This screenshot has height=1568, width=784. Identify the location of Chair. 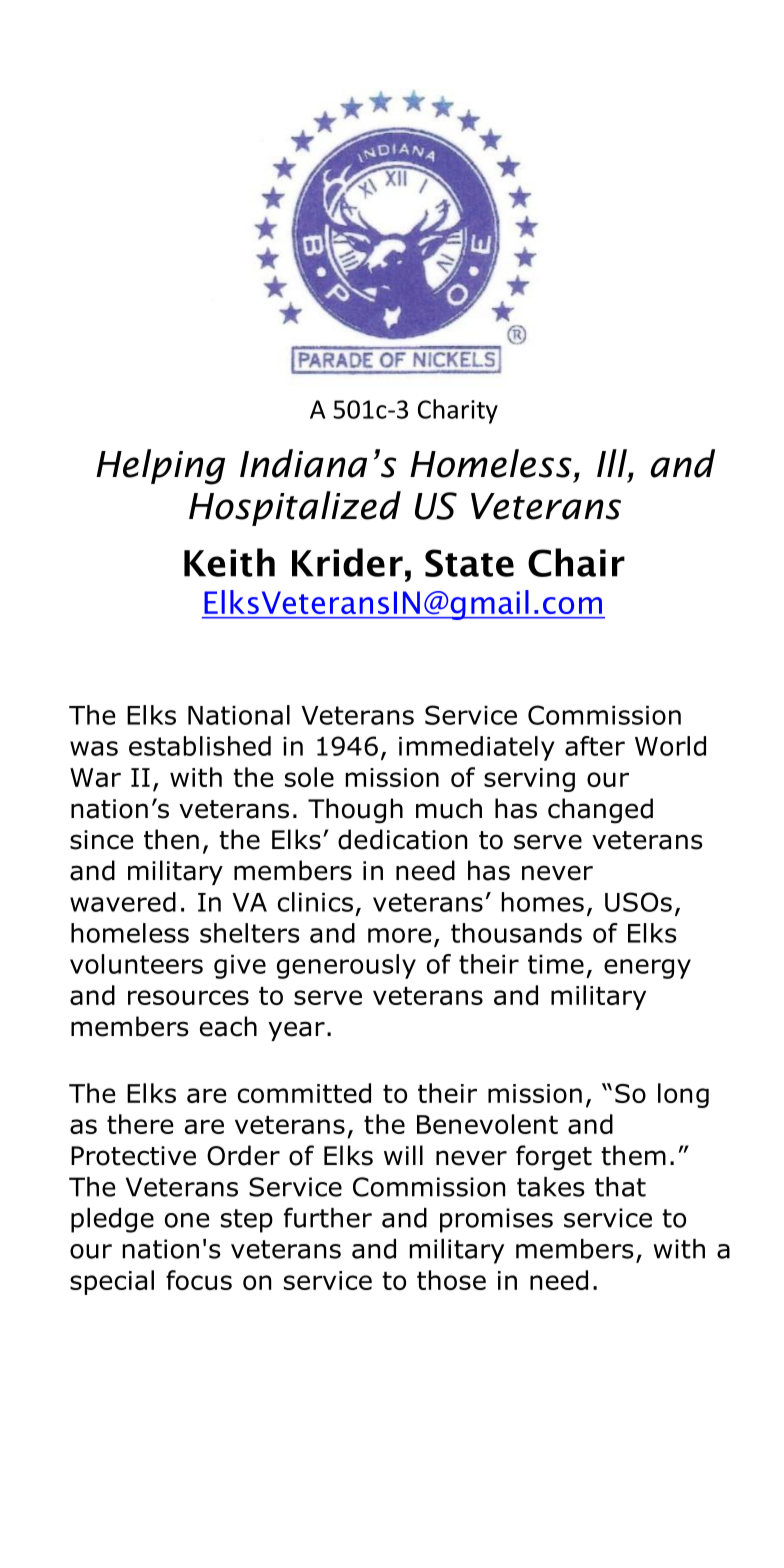
(576, 562).
